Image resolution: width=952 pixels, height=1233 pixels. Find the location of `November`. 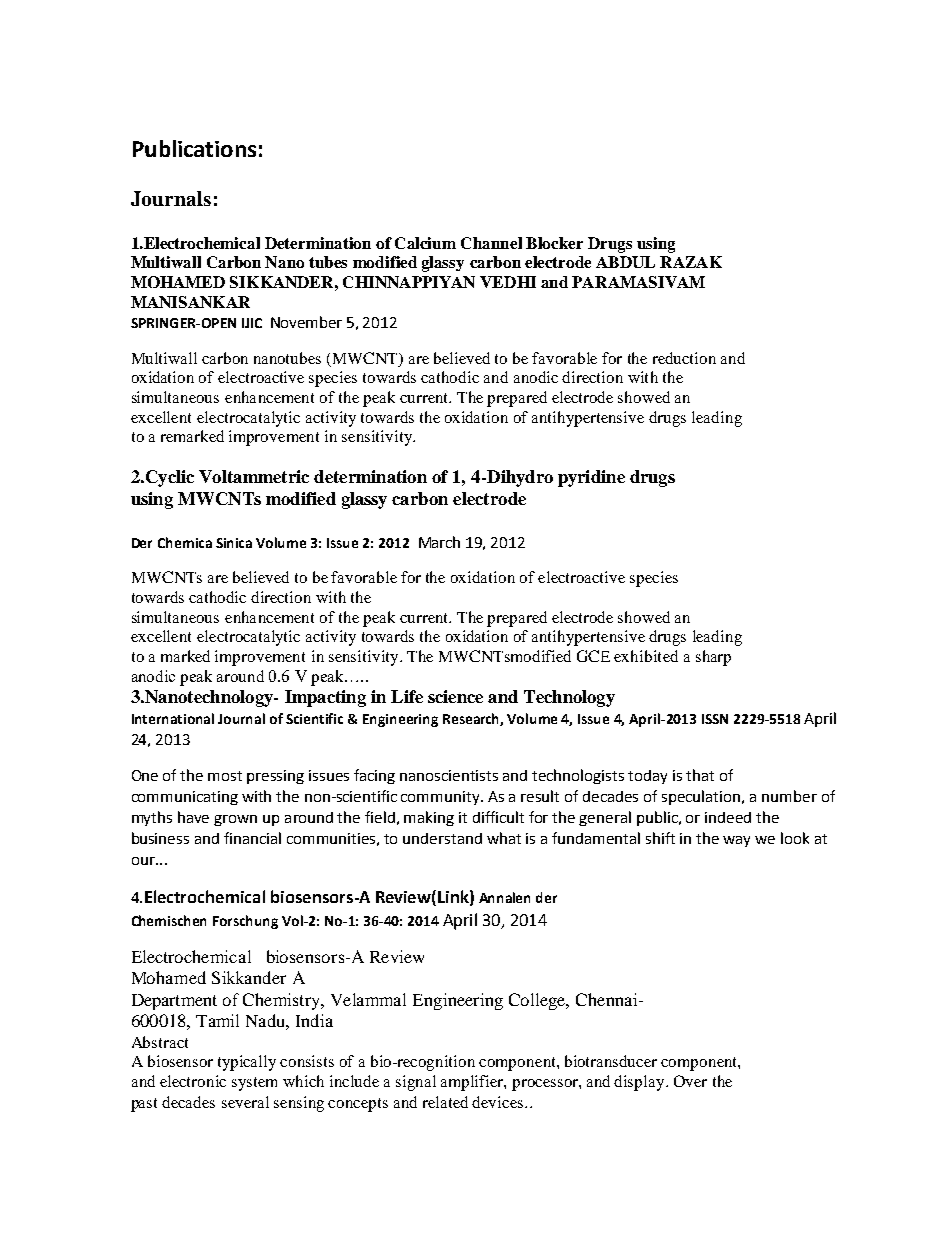

November is located at coordinates (306, 322).
